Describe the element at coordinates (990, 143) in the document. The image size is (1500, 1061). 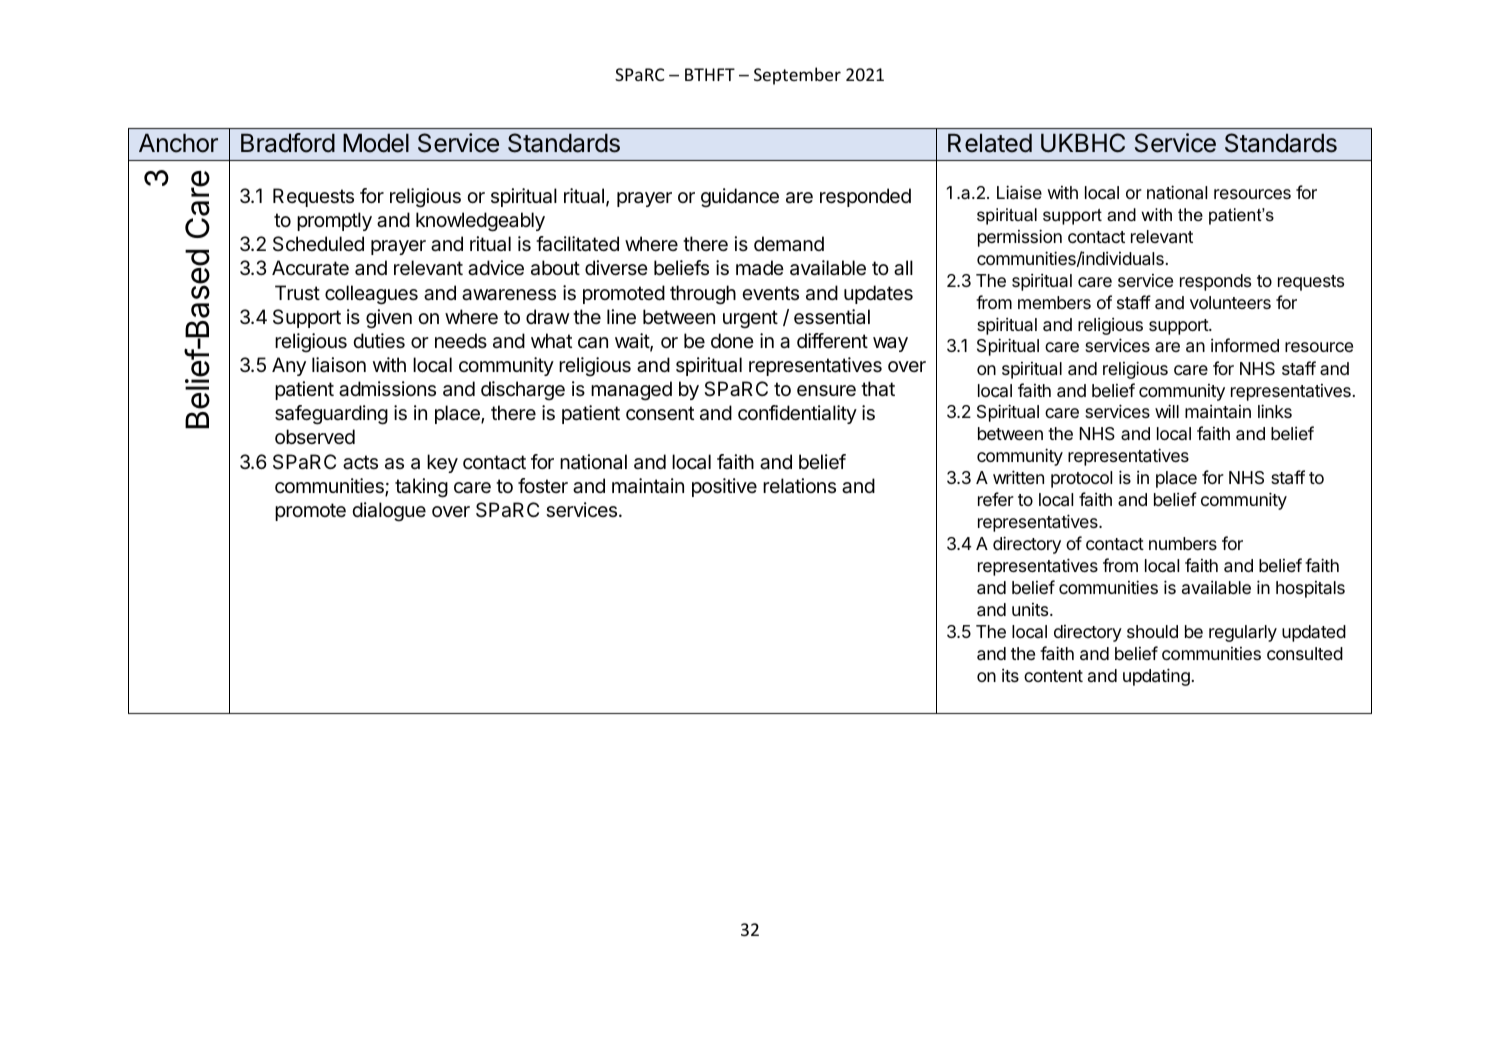
I see `Related` at that location.
